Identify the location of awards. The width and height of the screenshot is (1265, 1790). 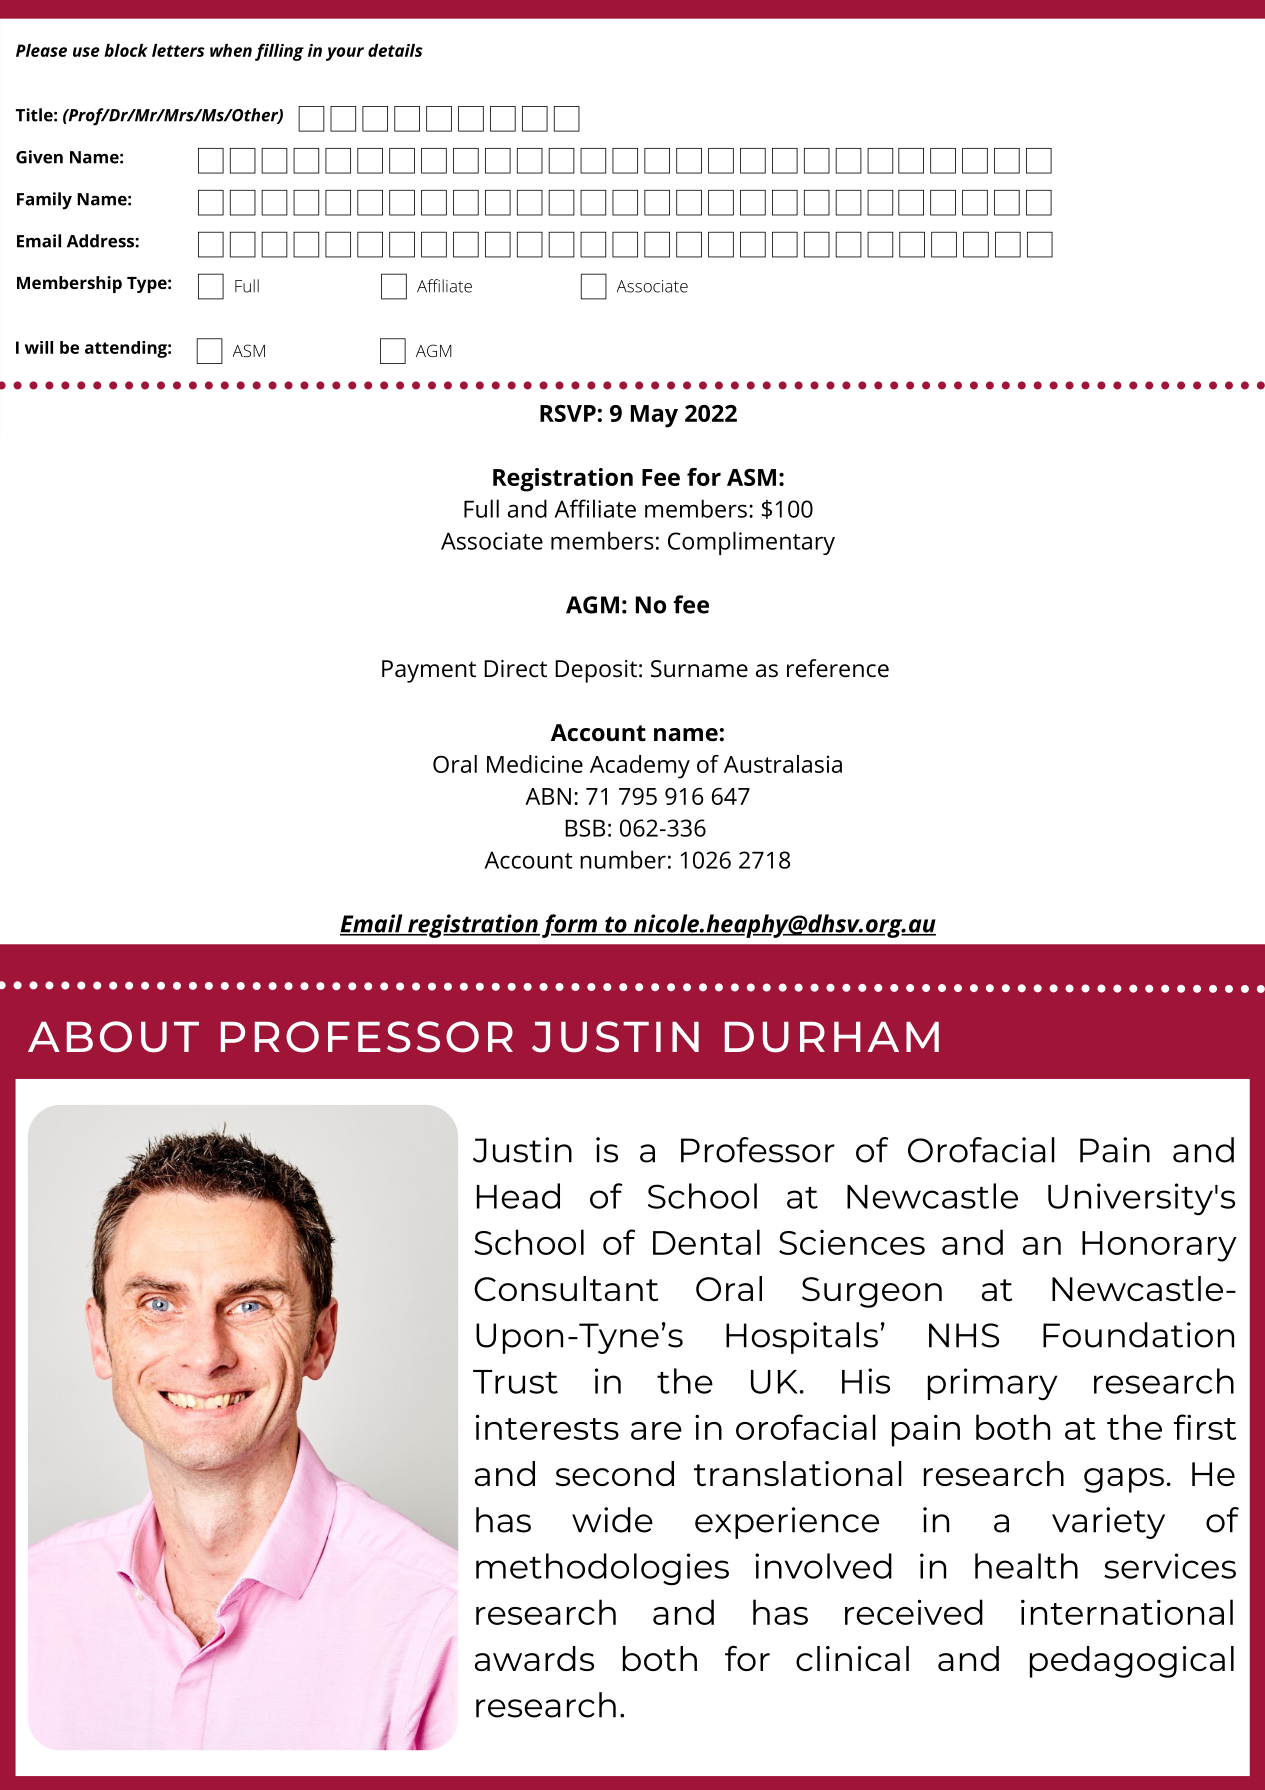
(534, 1658).
